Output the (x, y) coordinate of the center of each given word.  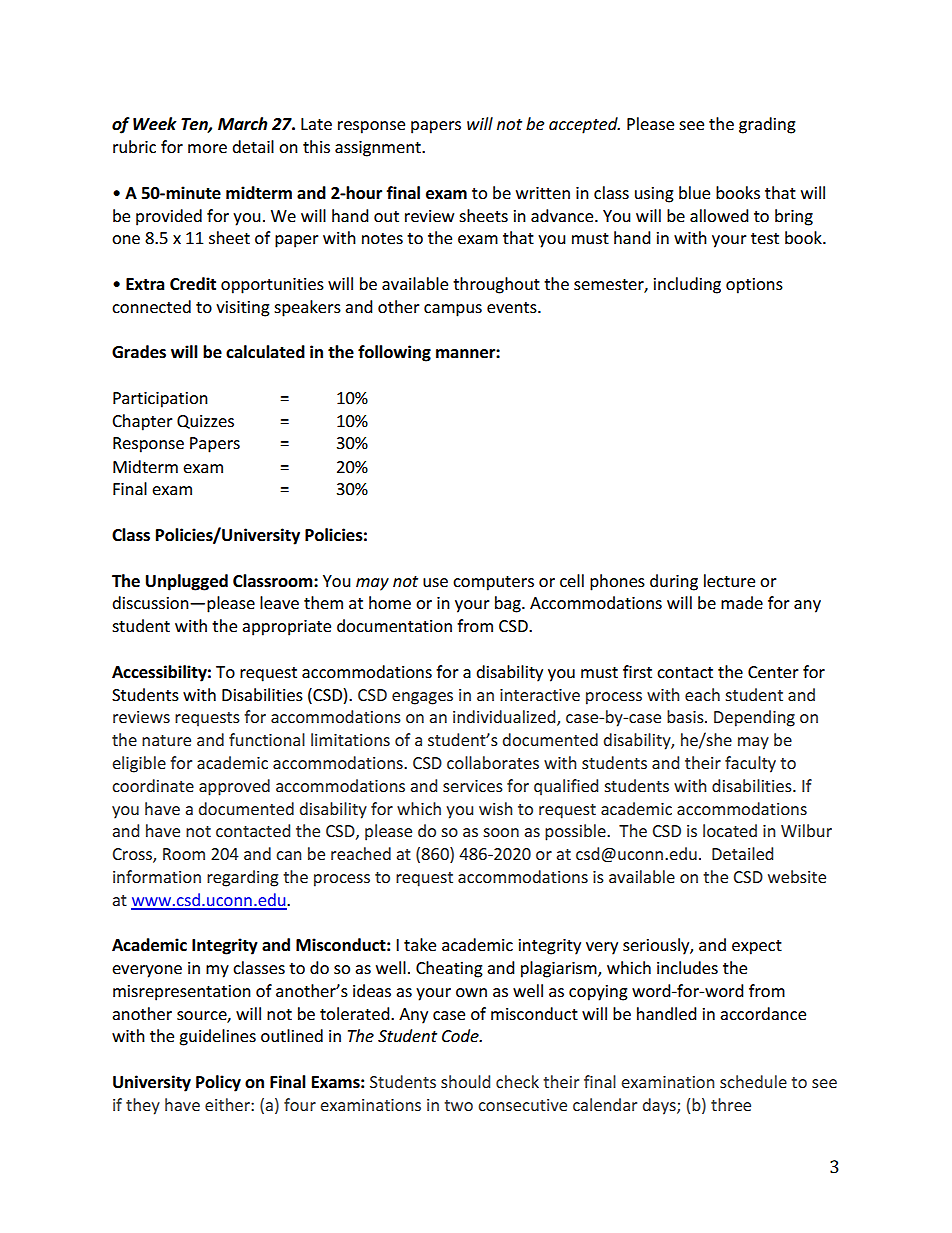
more (207, 148)
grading (767, 125)
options (754, 286)
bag (509, 604)
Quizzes (205, 422)
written (543, 193)
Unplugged (187, 582)
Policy (218, 1083)
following (394, 353)
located (730, 830)
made (742, 602)
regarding (243, 878)
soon (501, 832)
